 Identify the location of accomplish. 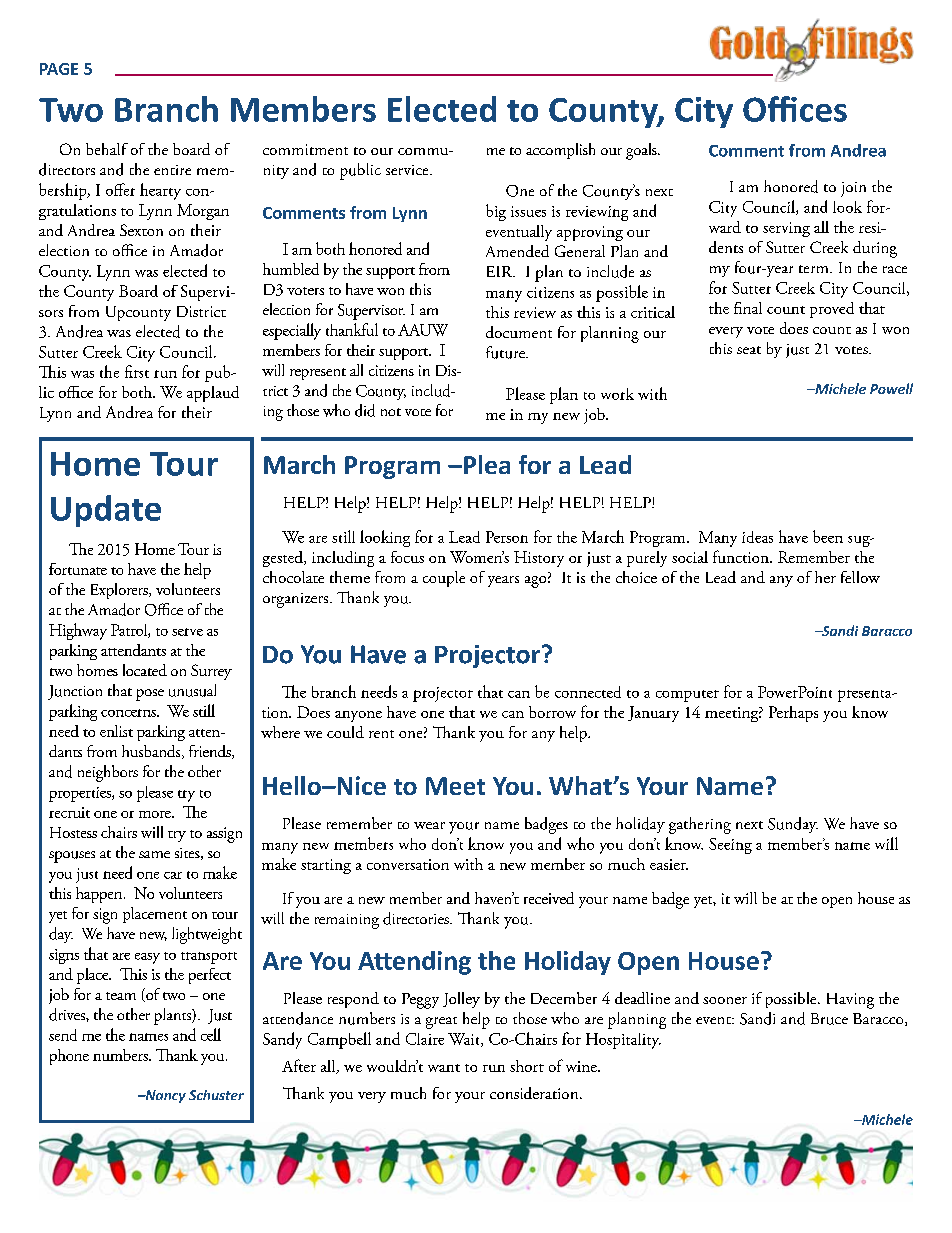
(560, 151).
